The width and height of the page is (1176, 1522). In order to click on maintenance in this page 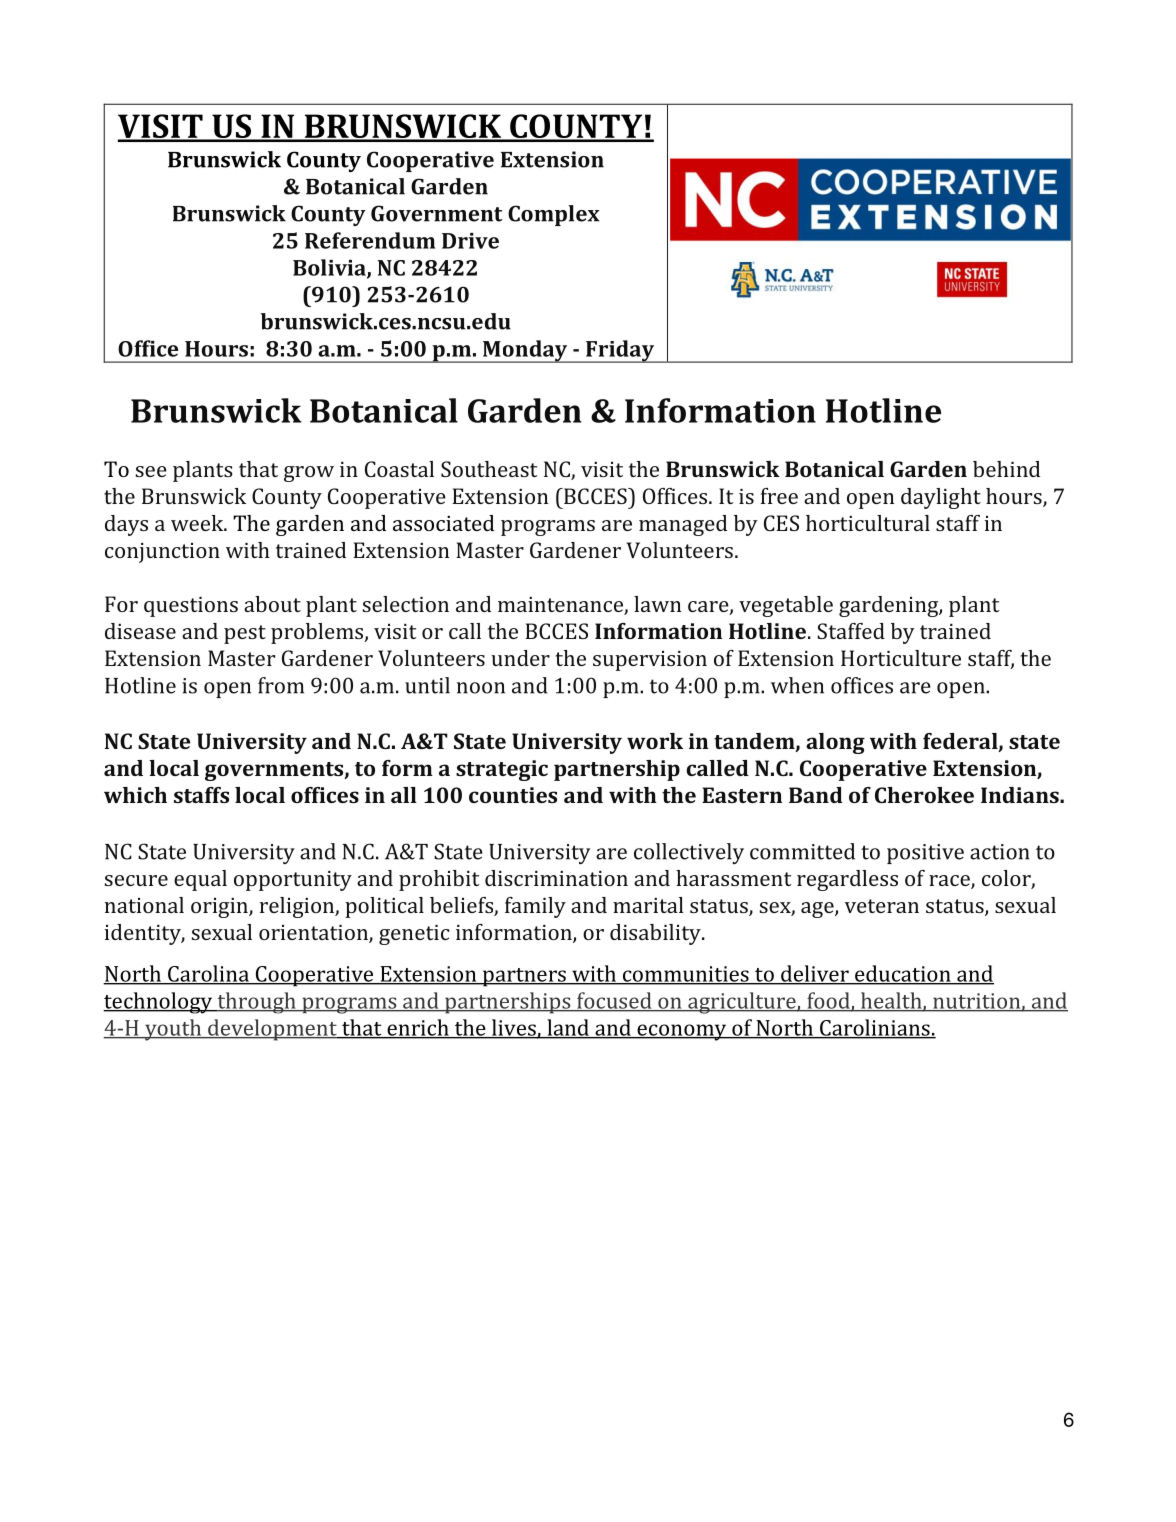, I will do `click(561, 606)`.
